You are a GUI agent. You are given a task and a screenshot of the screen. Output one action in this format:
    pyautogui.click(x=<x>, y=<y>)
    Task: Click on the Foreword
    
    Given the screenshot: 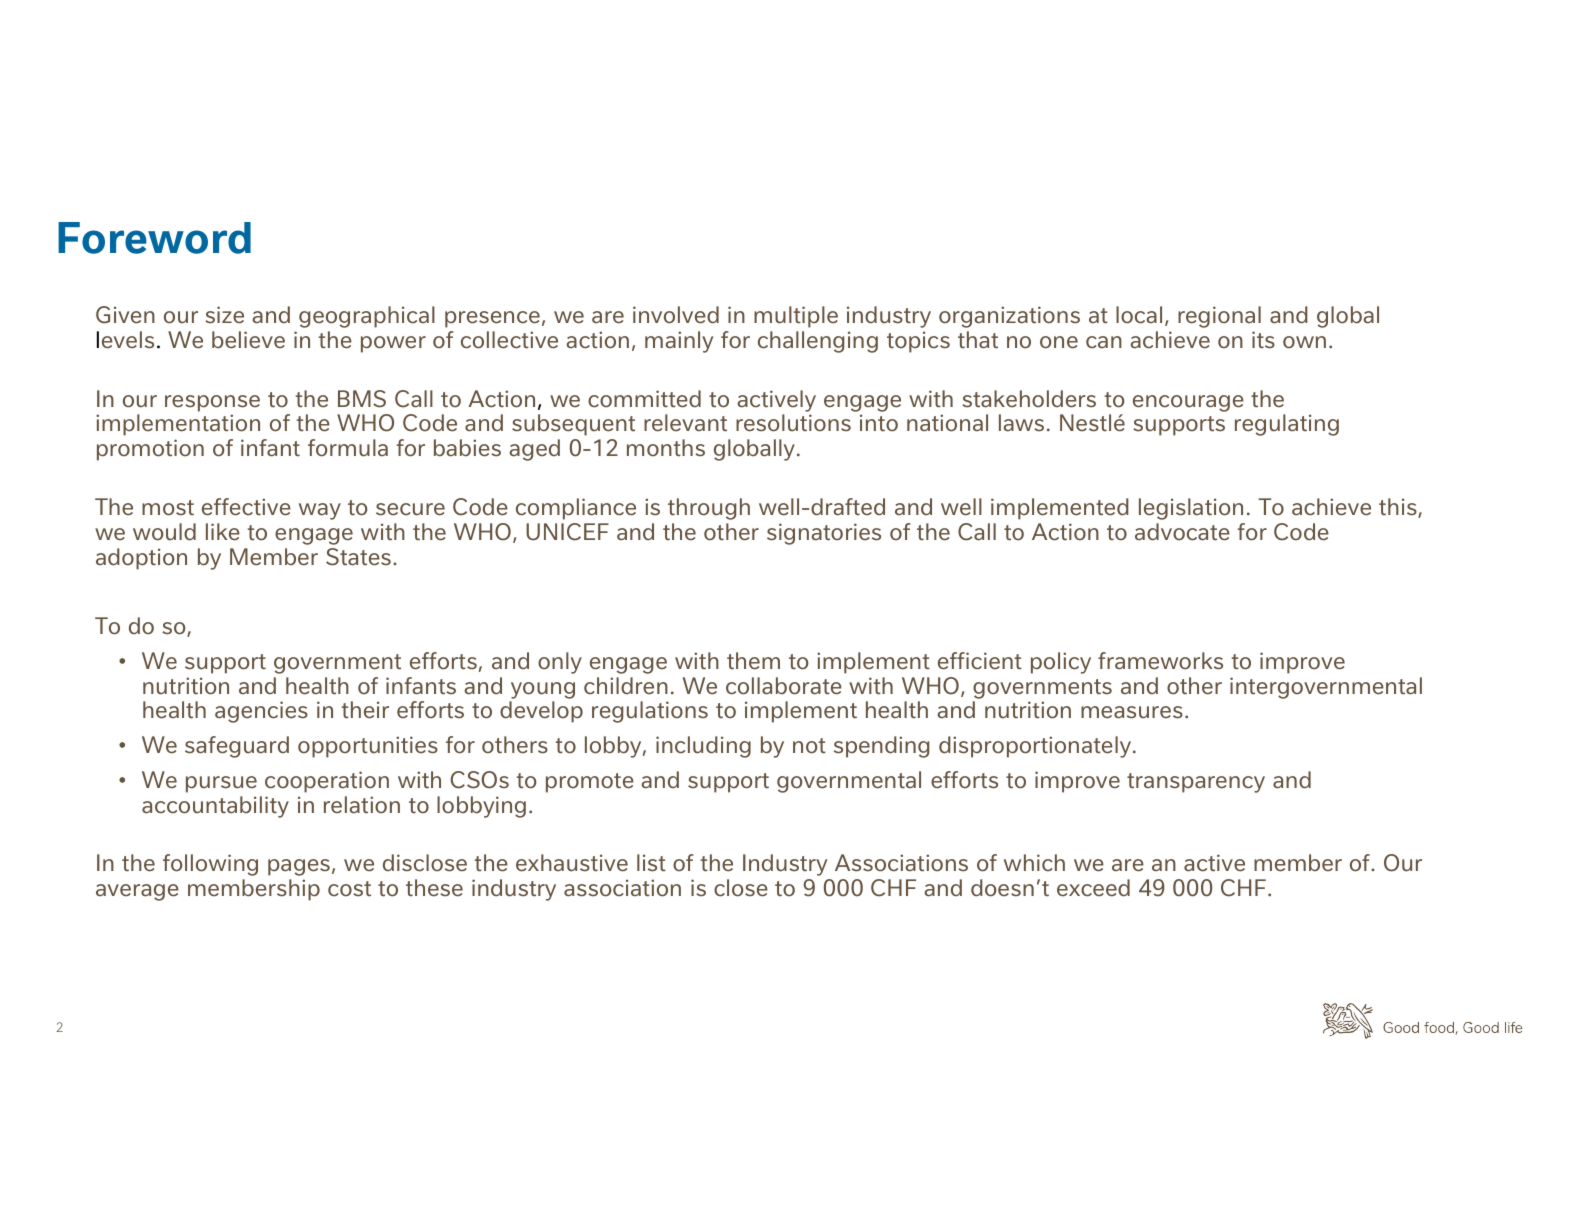 What is the action you would take?
    pyautogui.click(x=154, y=238)
